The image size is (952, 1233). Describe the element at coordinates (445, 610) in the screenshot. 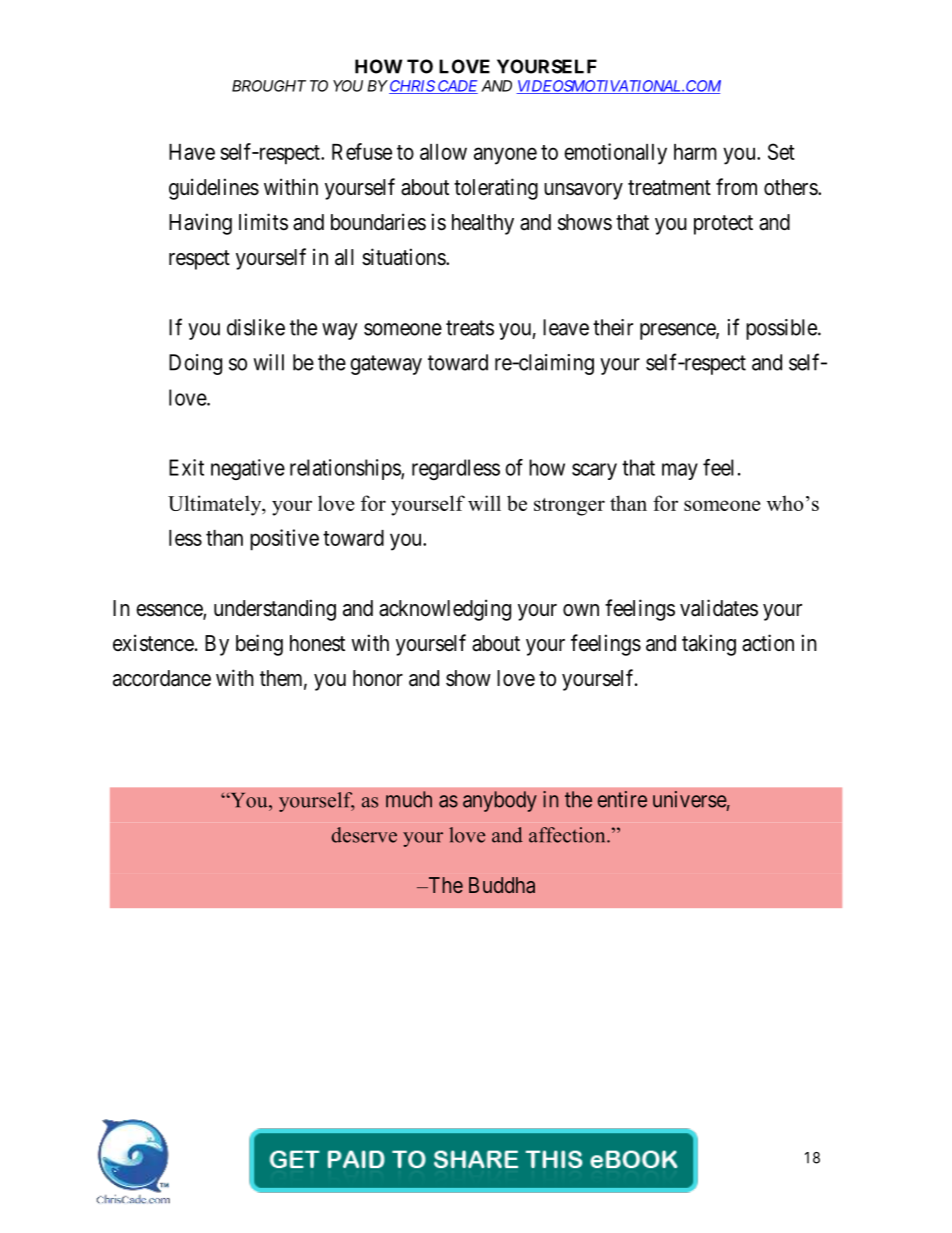

I see `acknowledging` at that location.
